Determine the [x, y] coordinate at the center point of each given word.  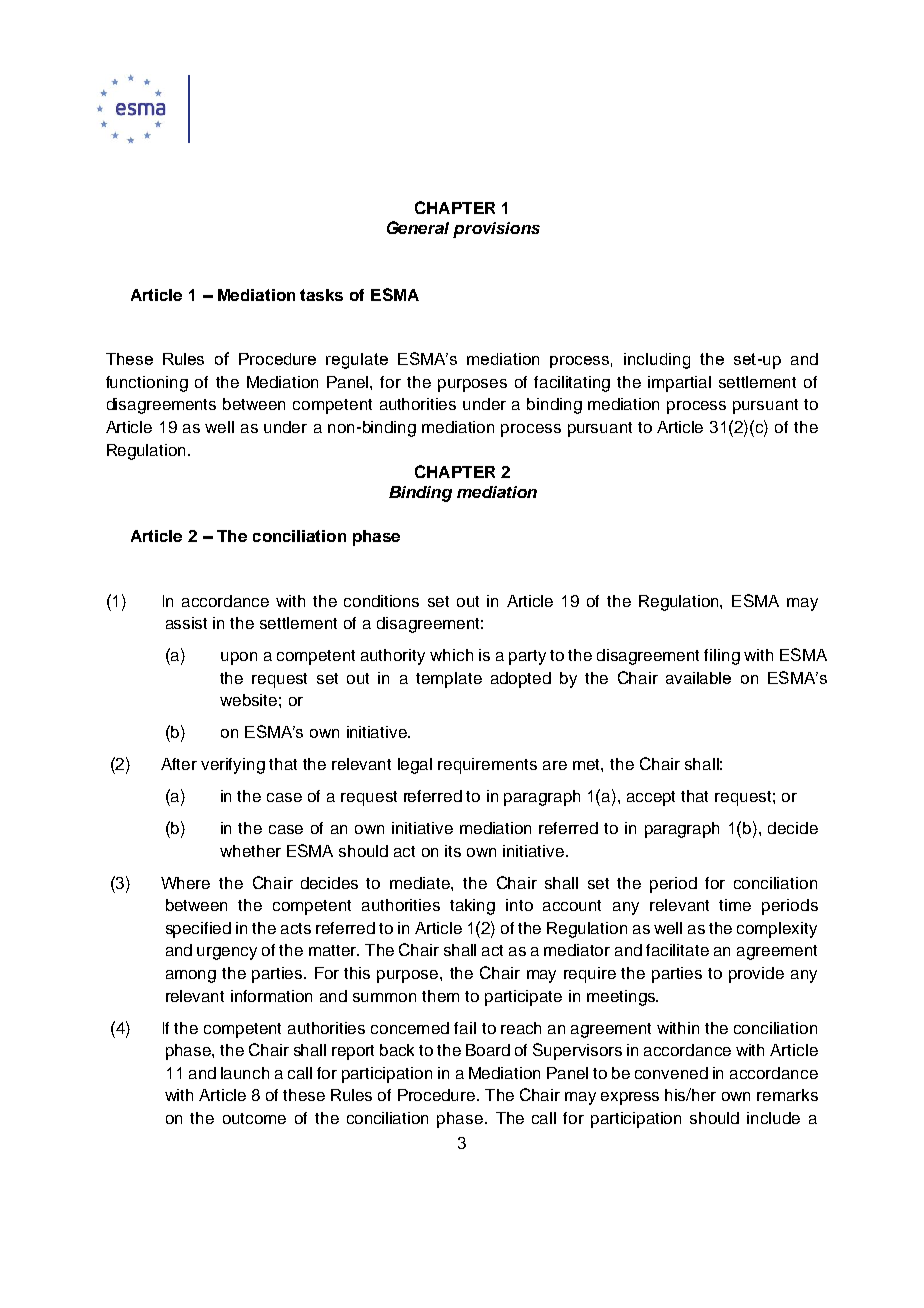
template [449, 680]
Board [488, 1050]
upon [239, 658]
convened [671, 1073]
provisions [496, 230]
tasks [321, 295]
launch [245, 1073]
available [698, 678]
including [657, 361]
